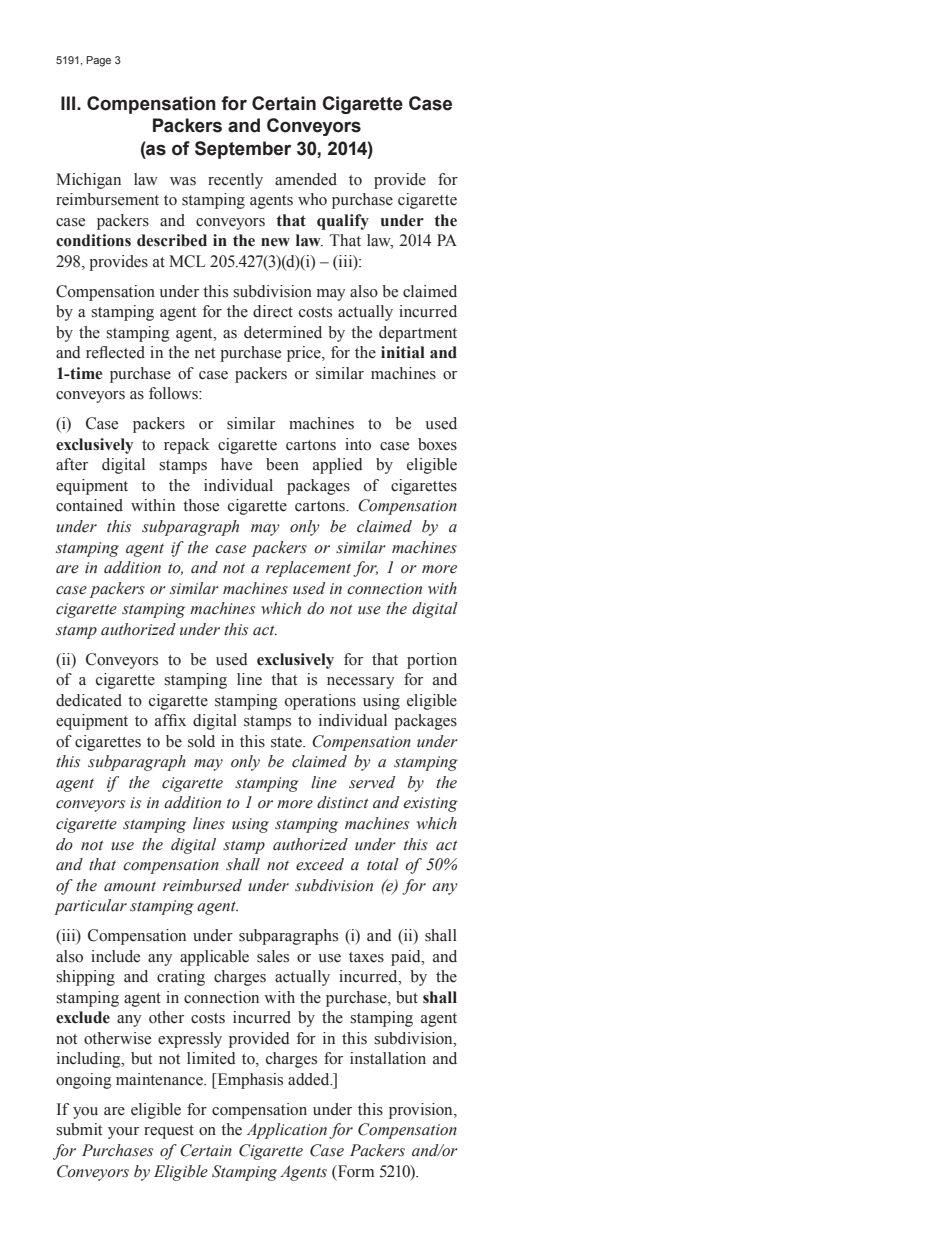 Image resolution: width=952 pixels, height=1233 pixels. I want to click on state, so click(287, 742).
